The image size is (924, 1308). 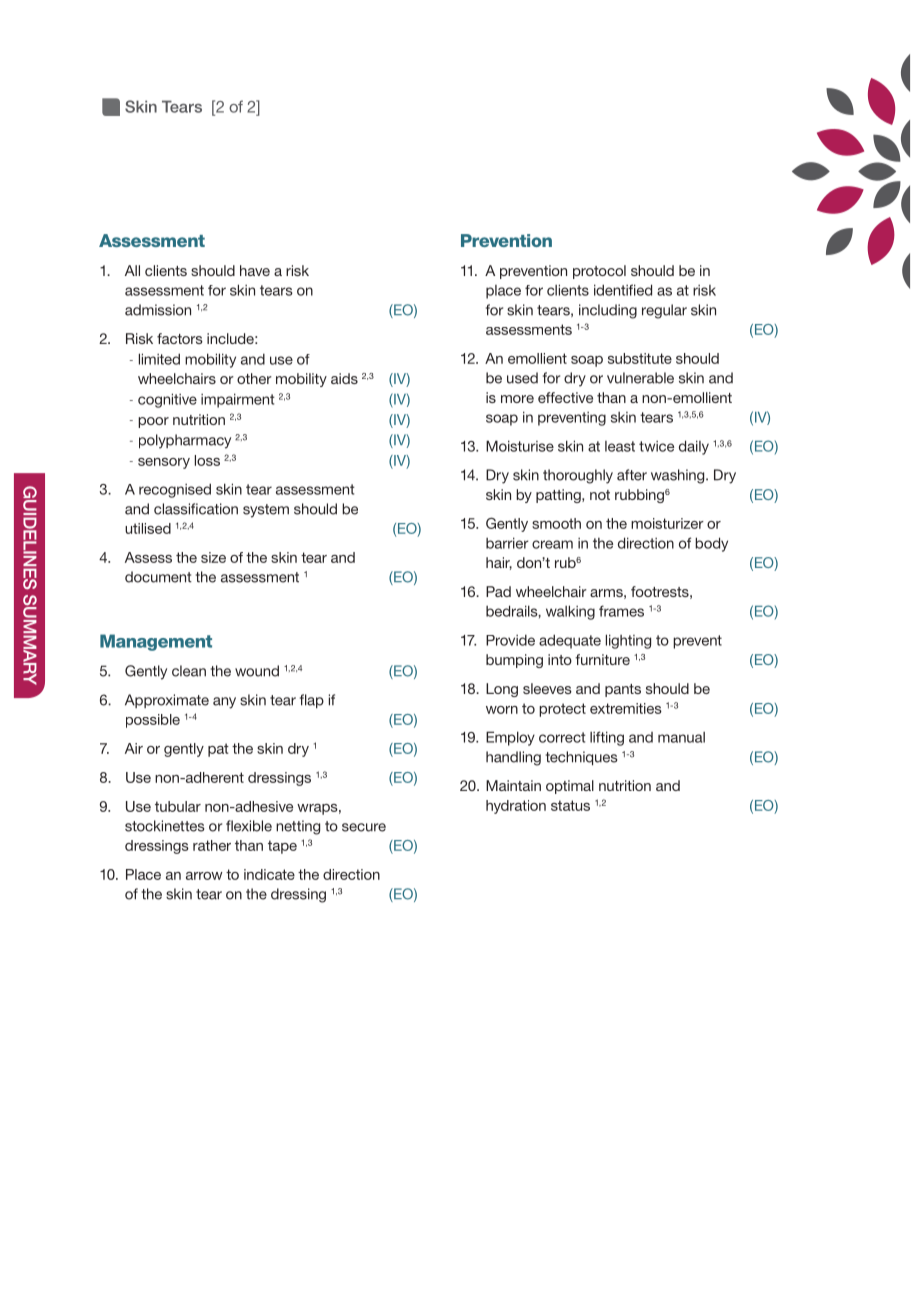 What do you see at coordinates (364, 827) in the screenshot?
I see `secure` at bounding box center [364, 827].
